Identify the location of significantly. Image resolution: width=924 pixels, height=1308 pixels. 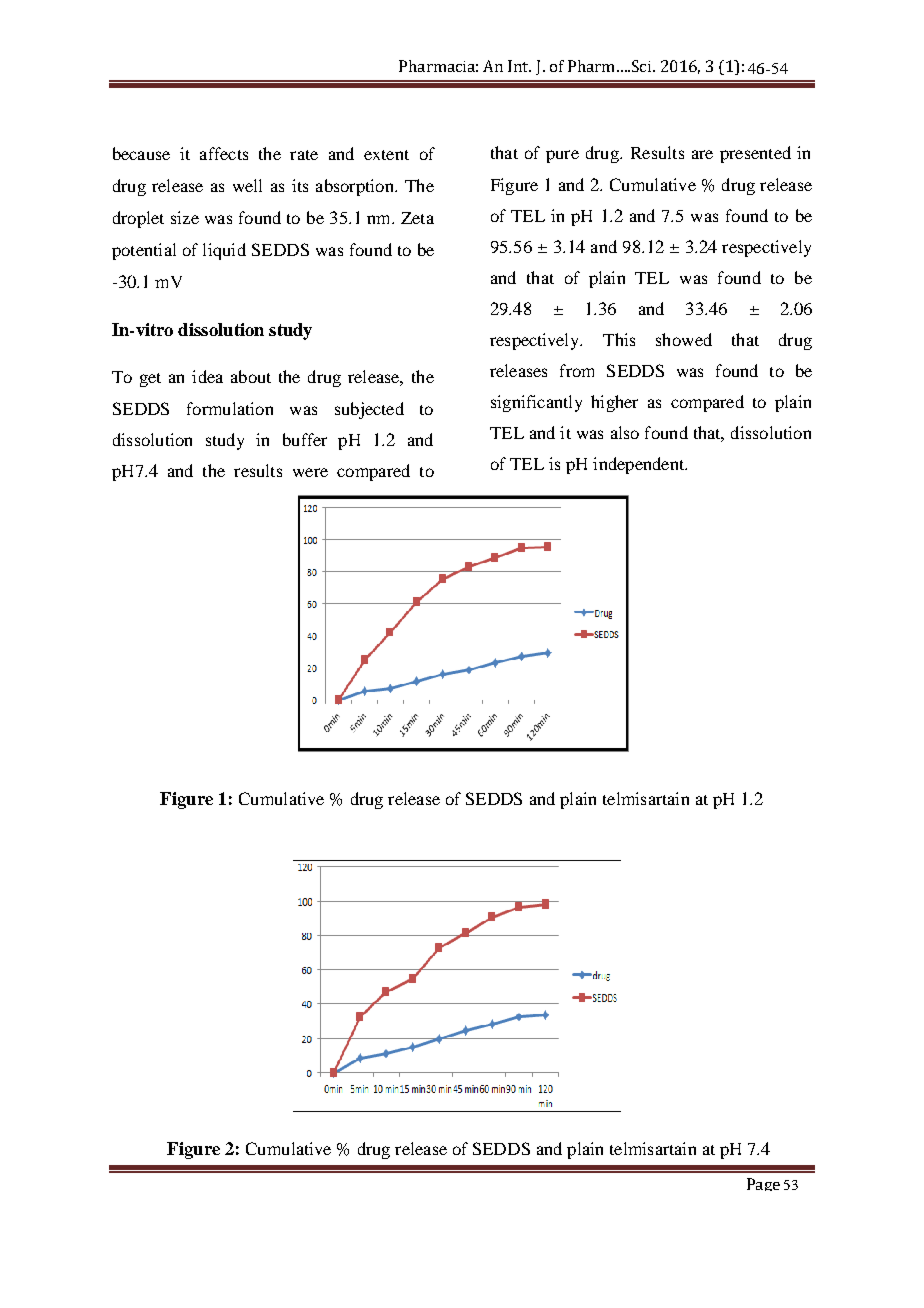
(536, 403).
